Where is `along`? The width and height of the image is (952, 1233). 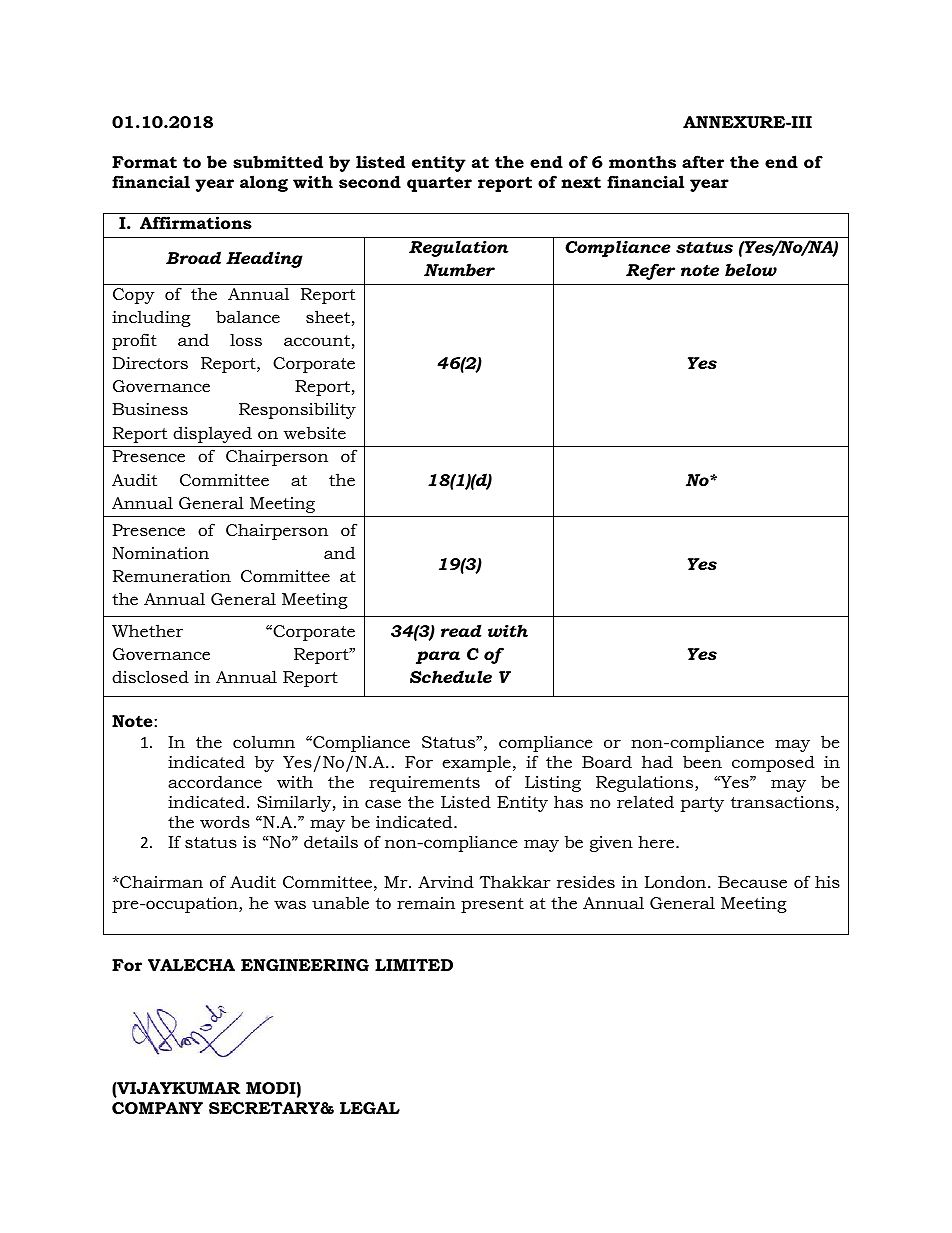 along is located at coordinates (264, 183).
